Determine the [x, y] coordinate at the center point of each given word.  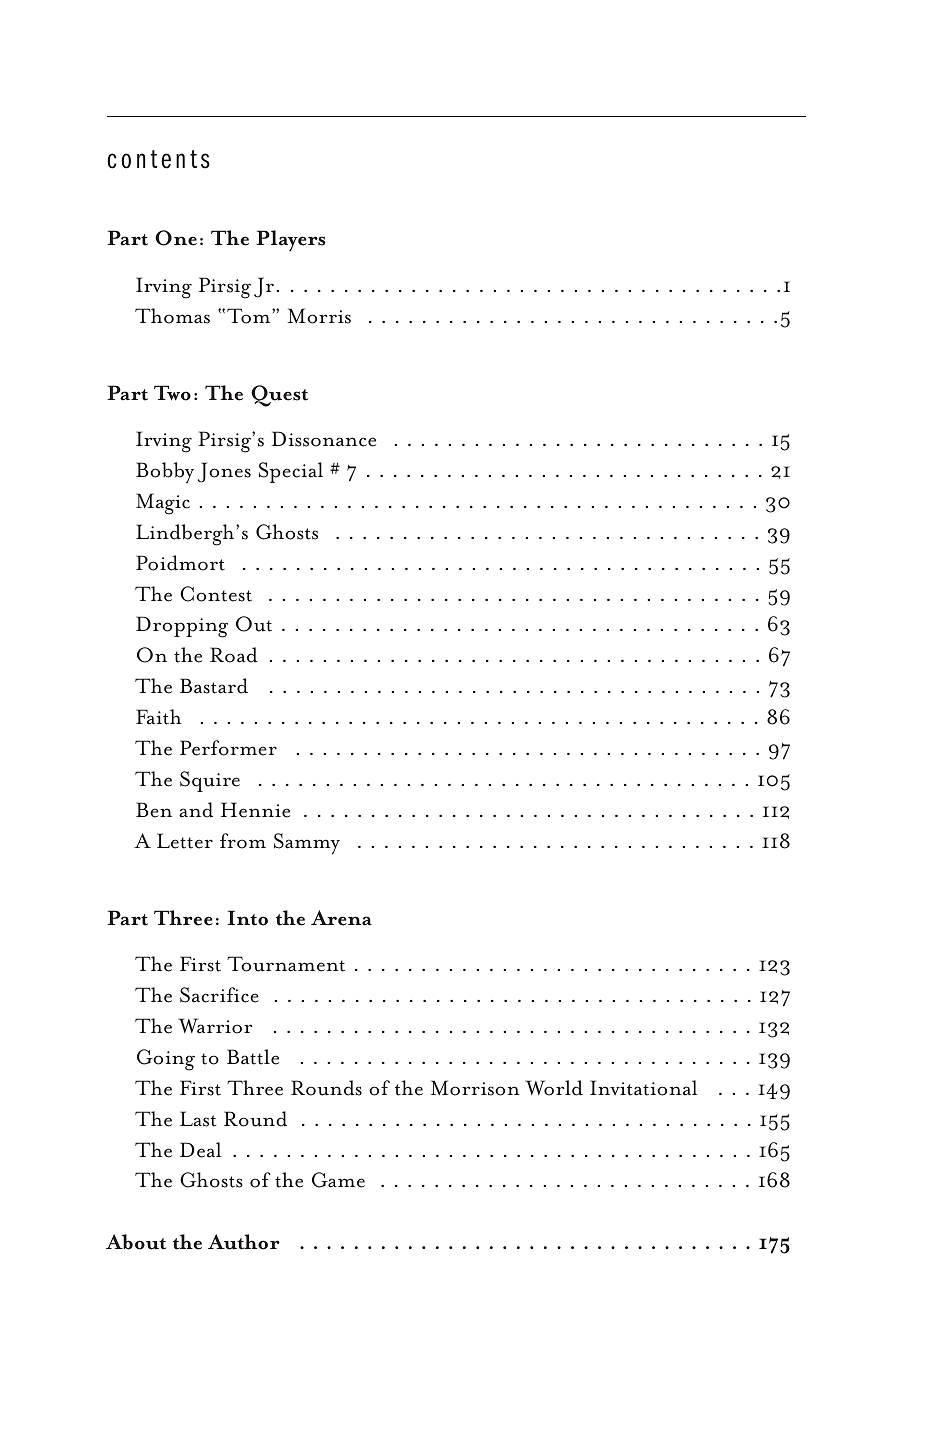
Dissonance [324, 439]
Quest [279, 396]
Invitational [643, 1088]
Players [291, 241]
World [554, 1088]
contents [158, 159]
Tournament [286, 964]
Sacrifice [219, 995]
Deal [200, 1150]
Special [291, 472]
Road [234, 655]
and [196, 810]
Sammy [307, 844]
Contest [216, 594]
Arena [341, 918]
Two [172, 393]
